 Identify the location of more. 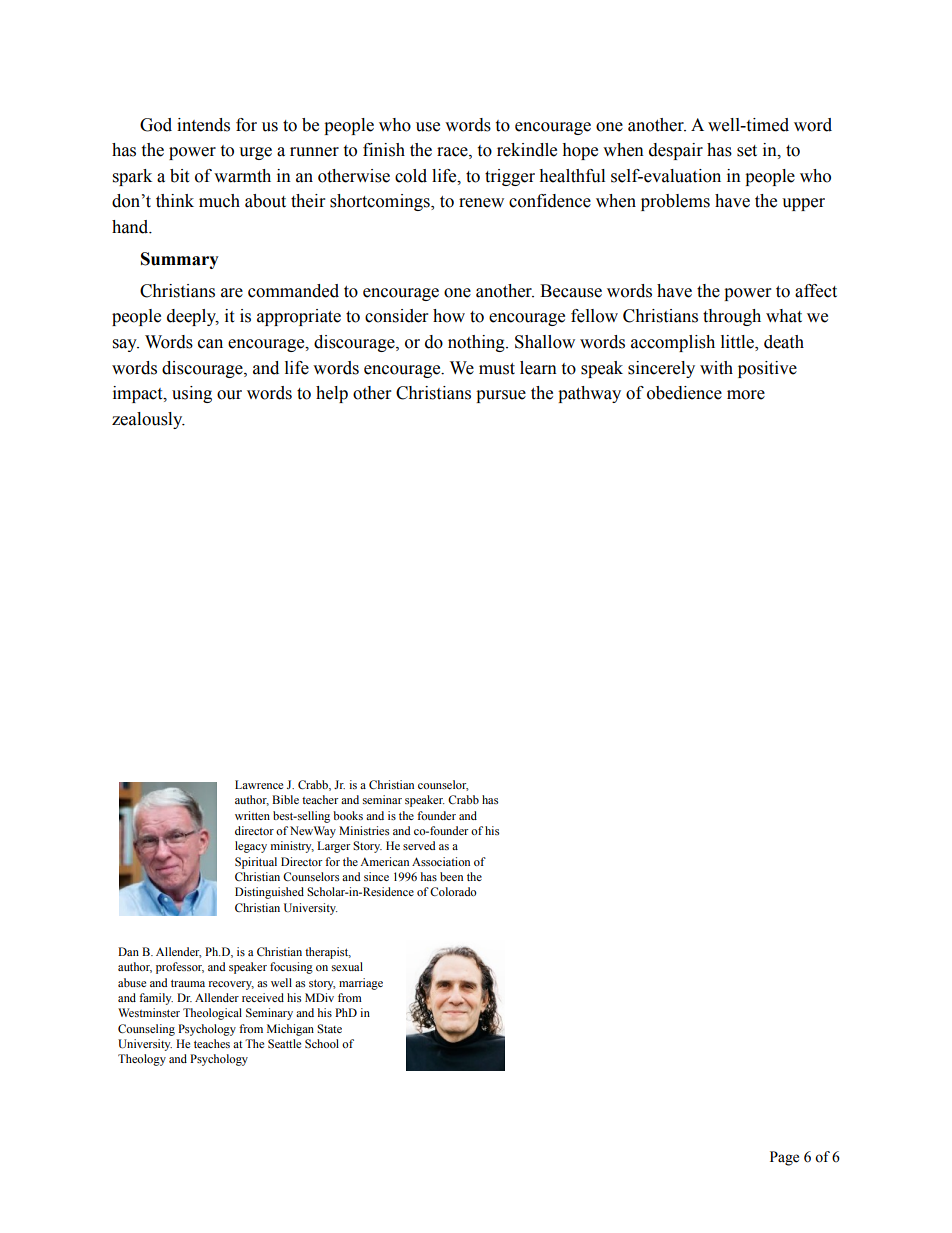
(746, 395).
